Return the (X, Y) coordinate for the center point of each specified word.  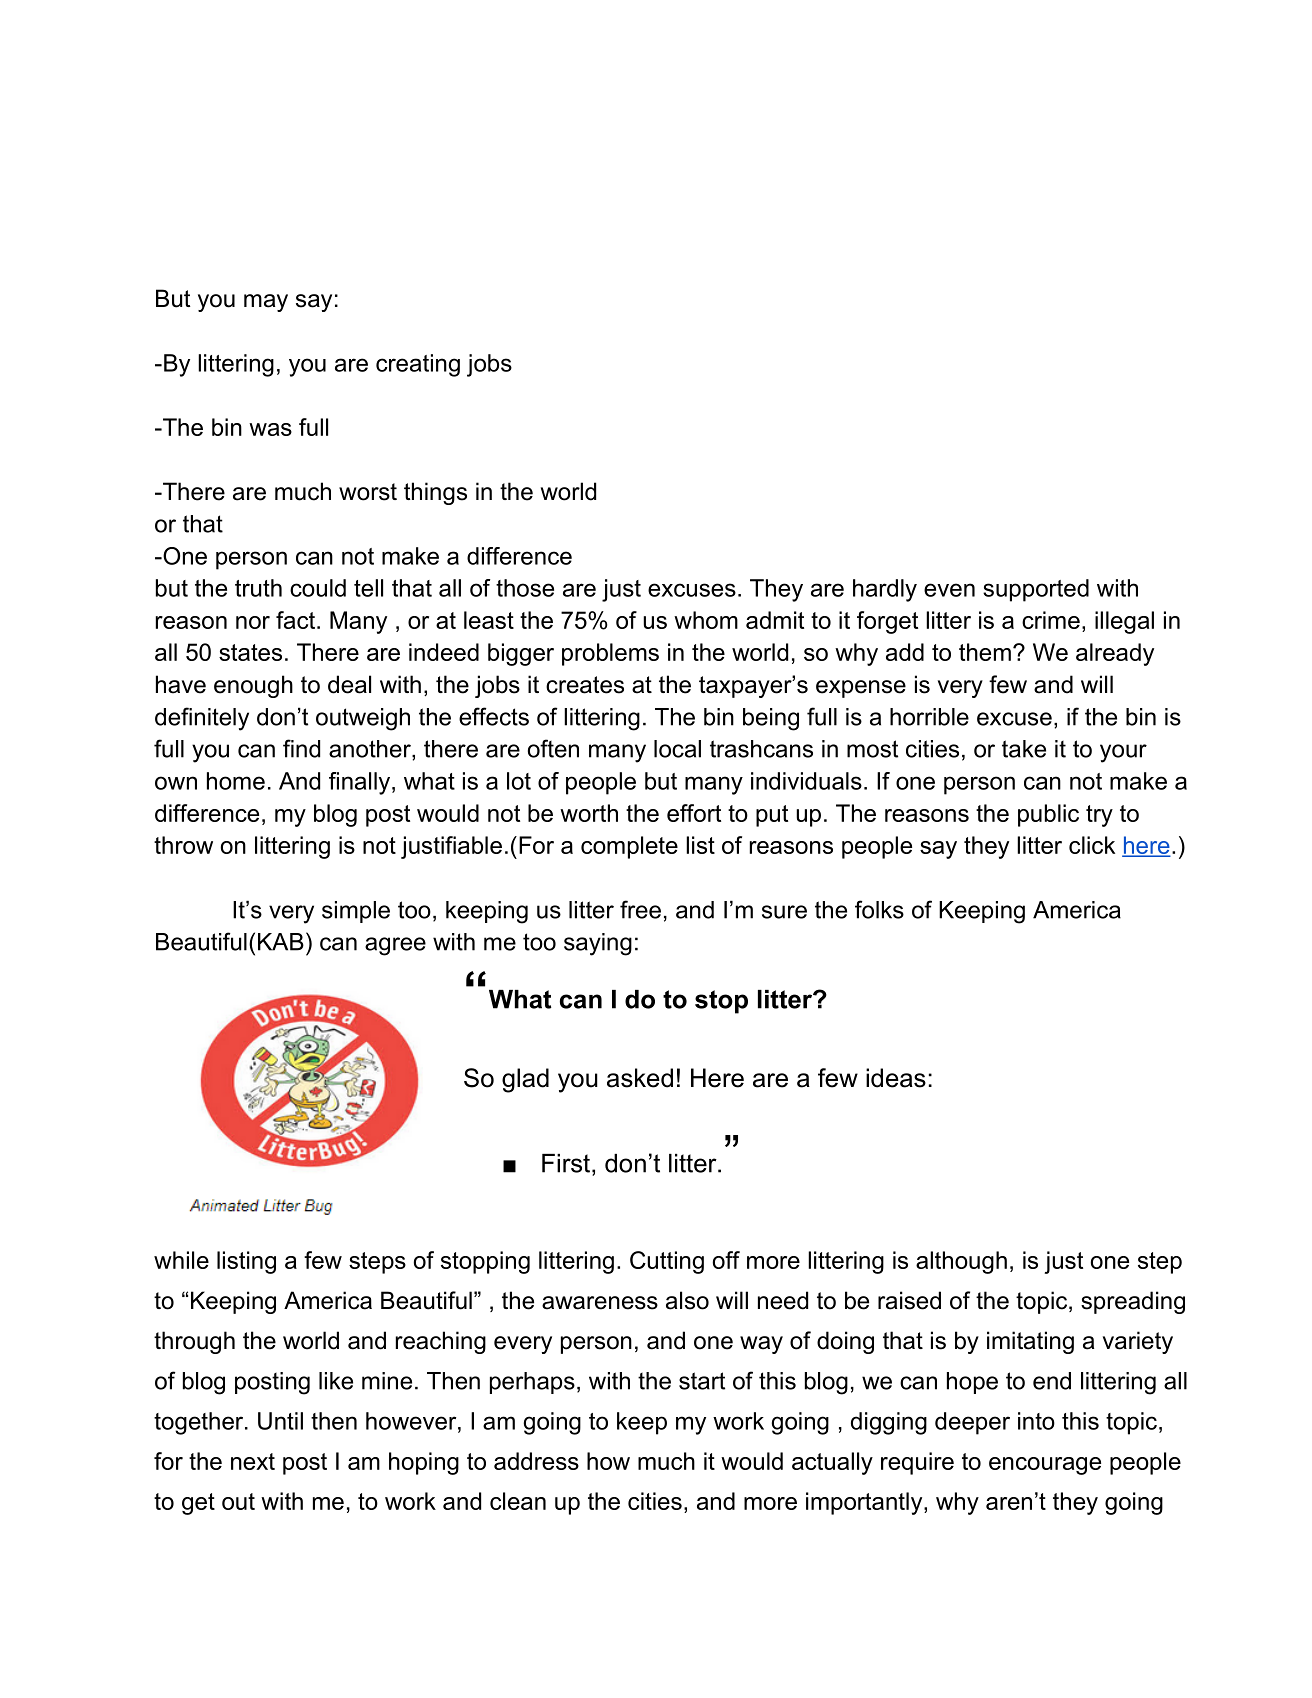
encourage (1045, 1466)
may (266, 303)
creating (418, 365)
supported (1036, 590)
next (253, 1461)
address (536, 1461)
